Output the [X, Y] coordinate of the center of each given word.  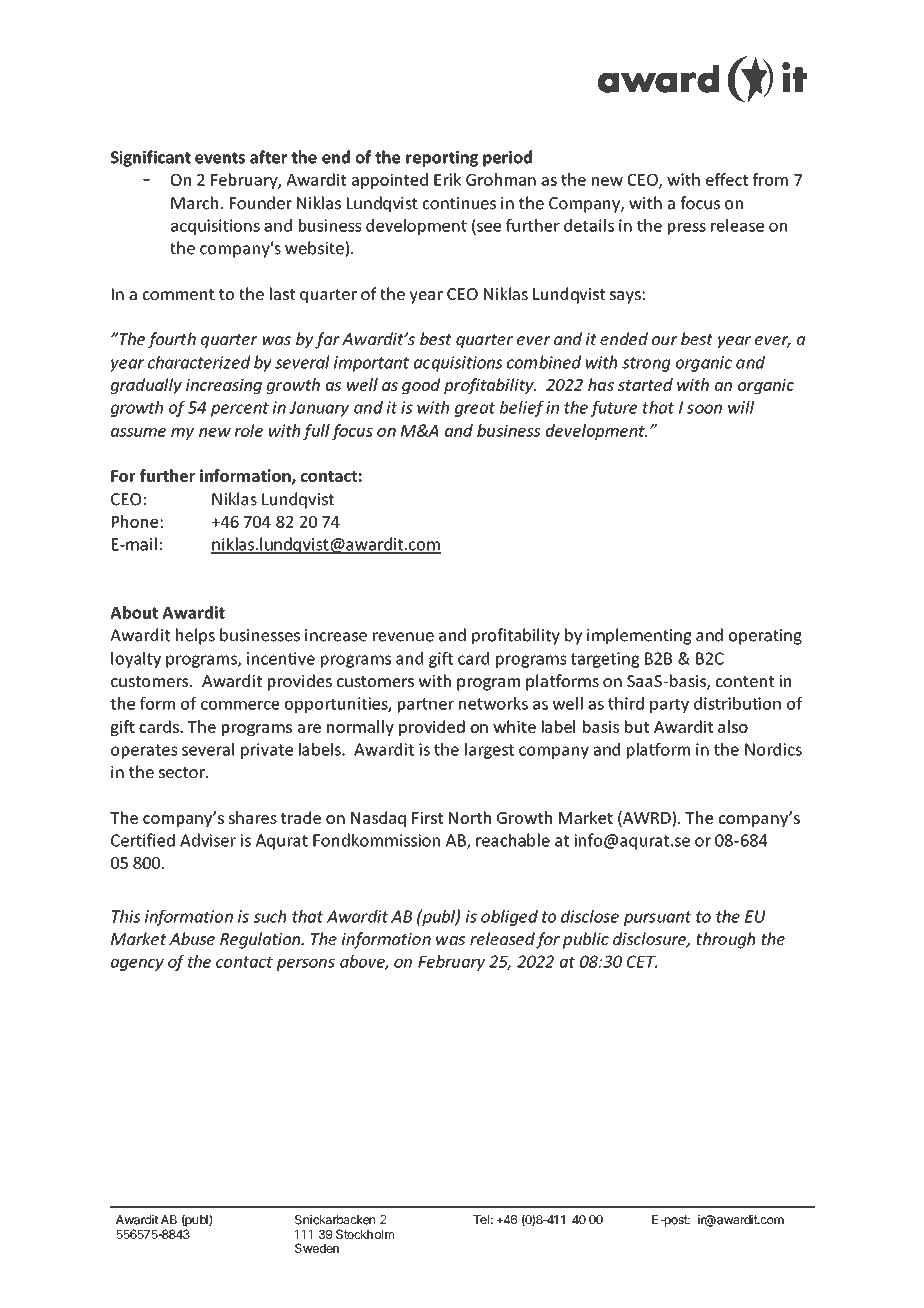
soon [704, 409]
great [475, 409]
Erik [448, 179]
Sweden [317, 1248]
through [725, 940]
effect [727, 179]
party [669, 705]
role [249, 430]
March [194, 203]
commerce [240, 705]
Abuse [192, 938]
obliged [509, 918]
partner [426, 705]
